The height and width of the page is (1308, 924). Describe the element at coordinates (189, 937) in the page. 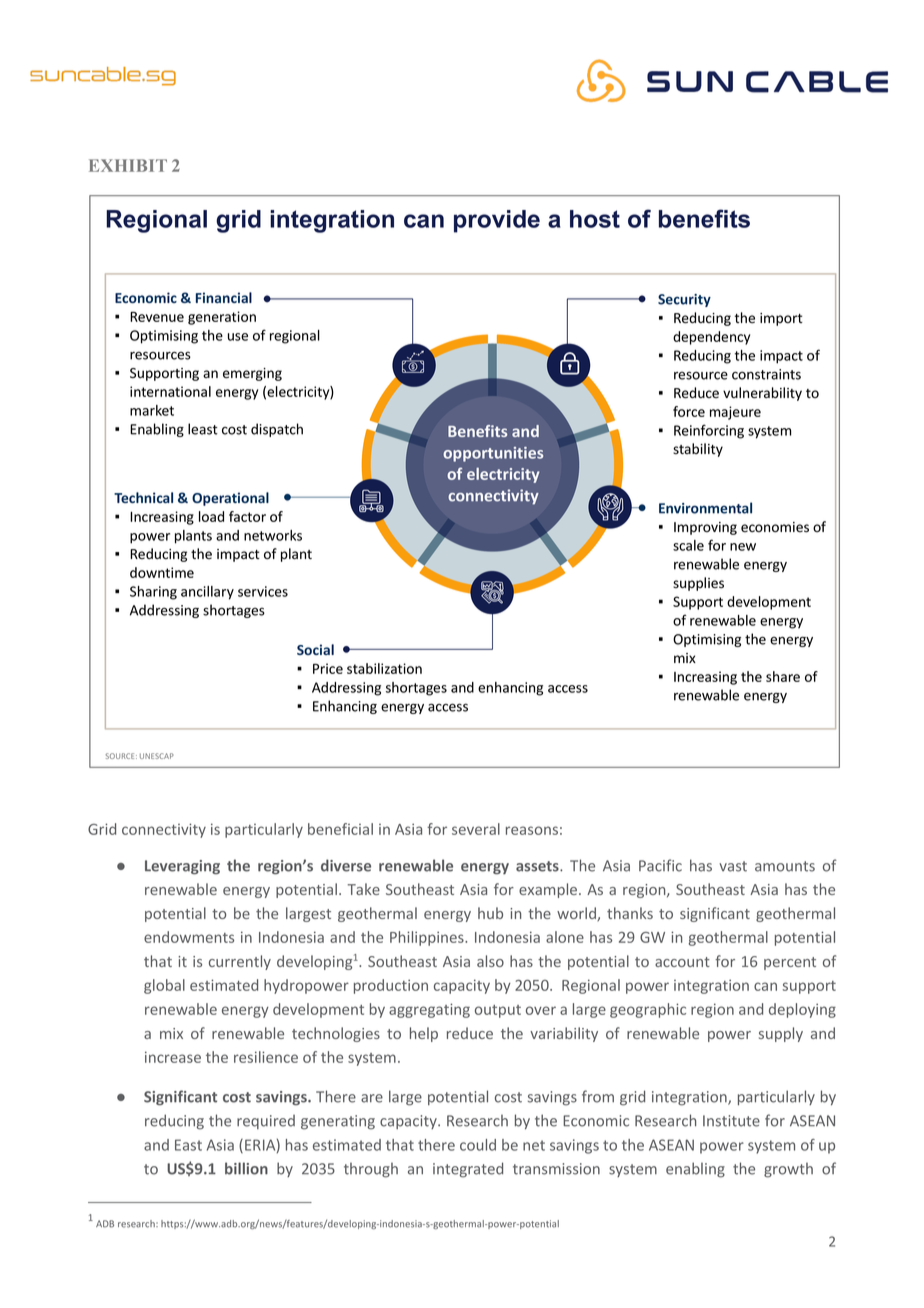

I see `endowments` at that location.
